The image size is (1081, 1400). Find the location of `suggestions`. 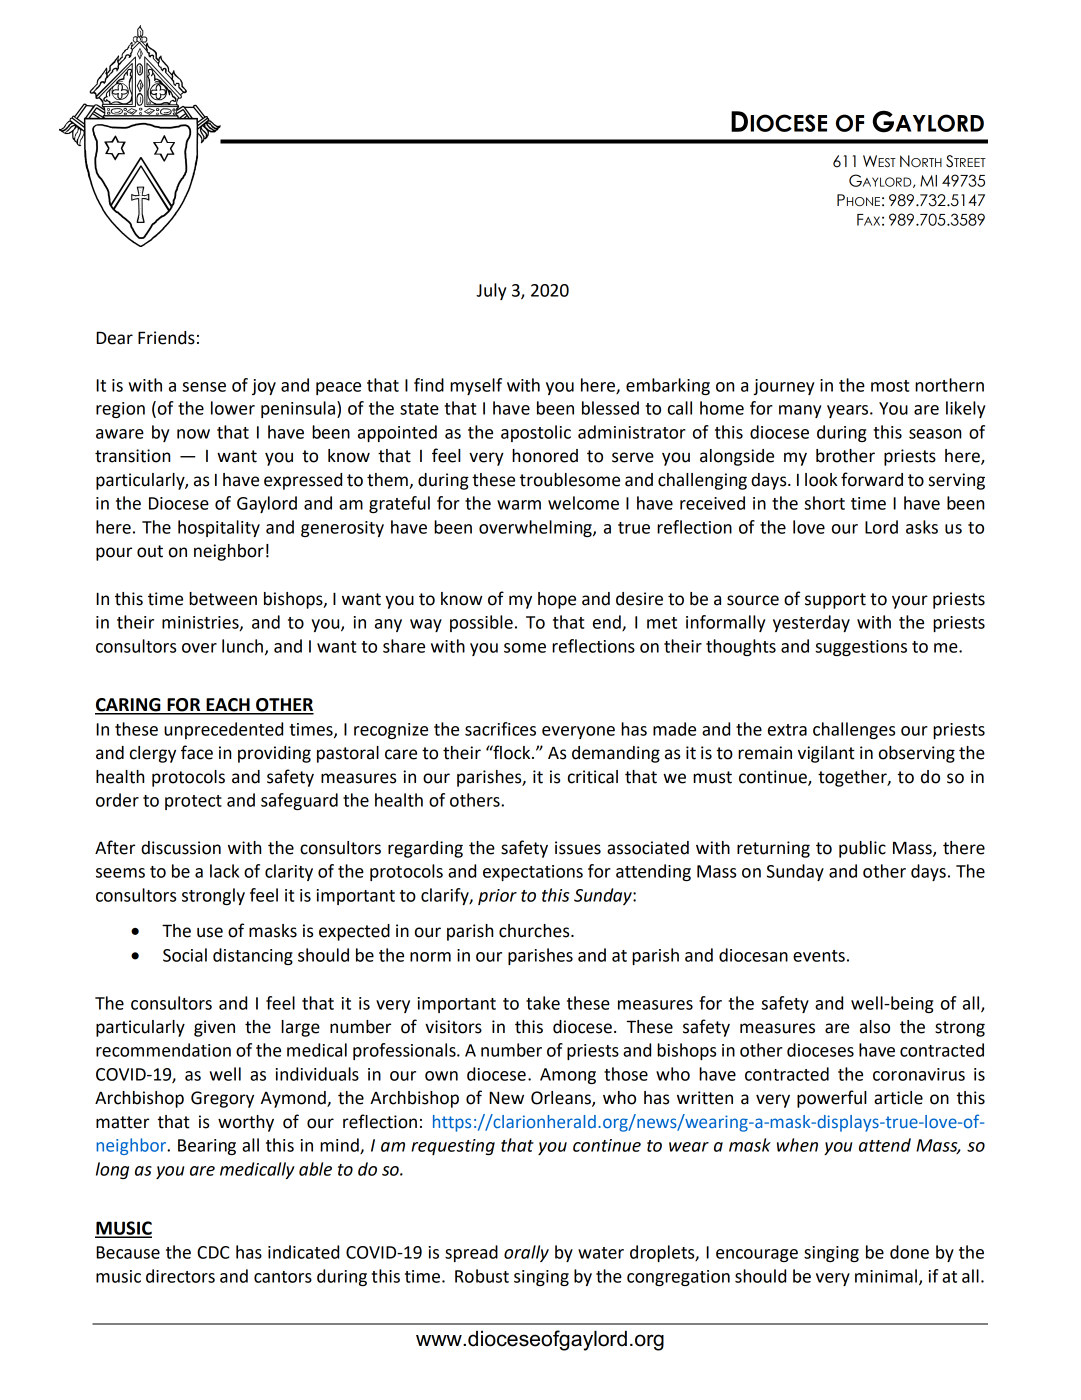

suggestions is located at coordinates (861, 648).
